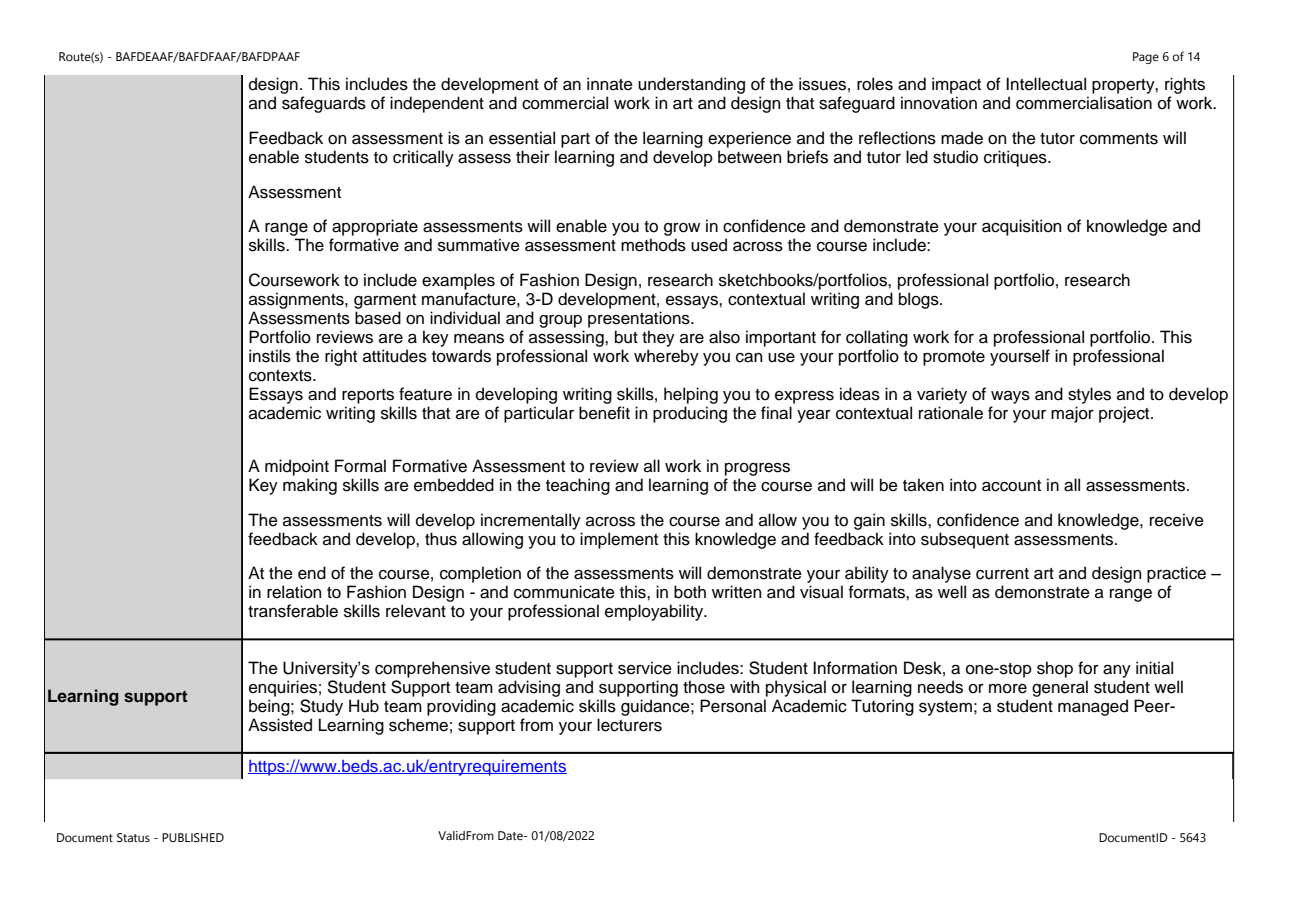  What do you see at coordinates (437, 104) in the page?
I see `independent` at bounding box center [437, 104].
